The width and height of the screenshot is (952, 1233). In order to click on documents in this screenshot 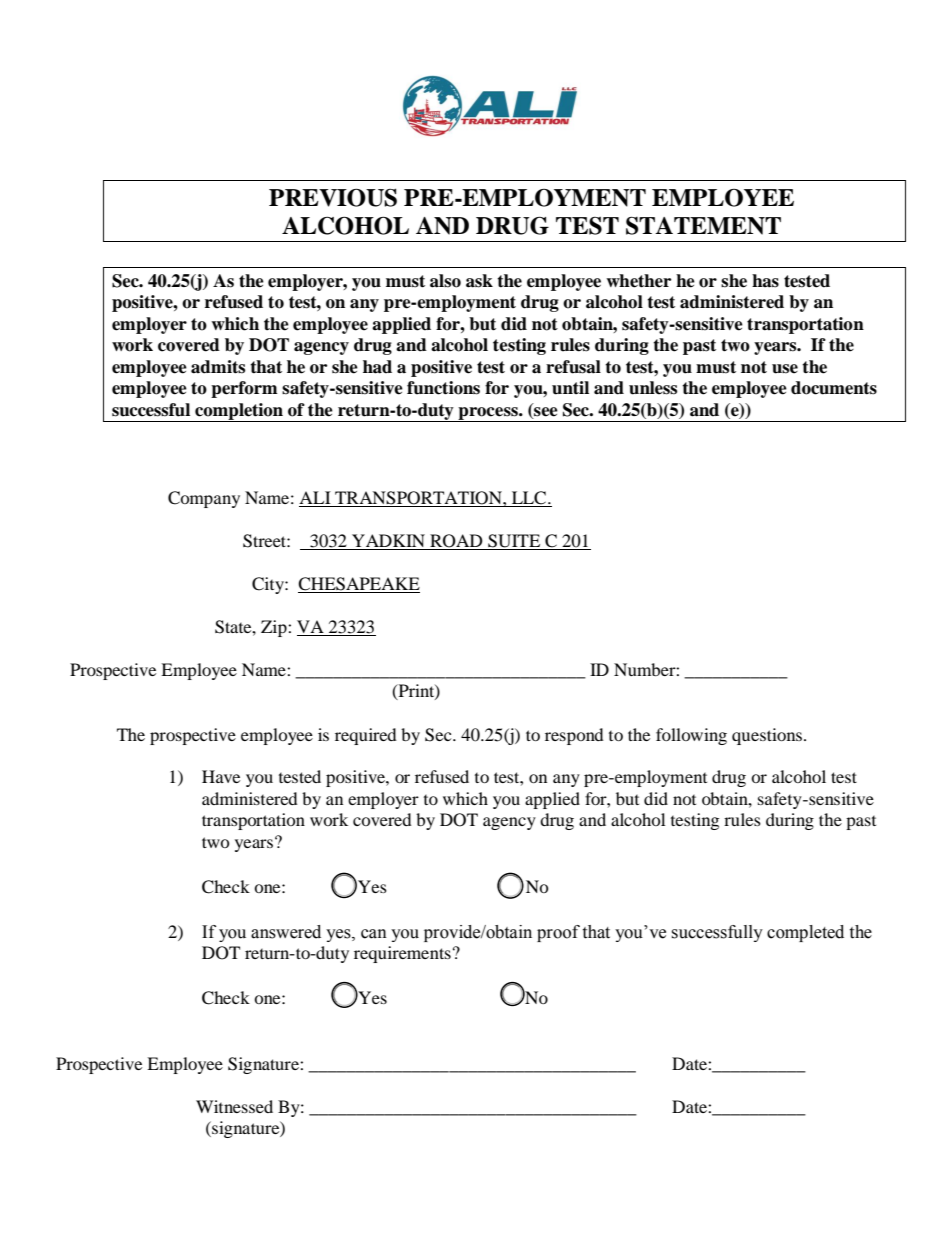, I will do `click(834, 388)`.
